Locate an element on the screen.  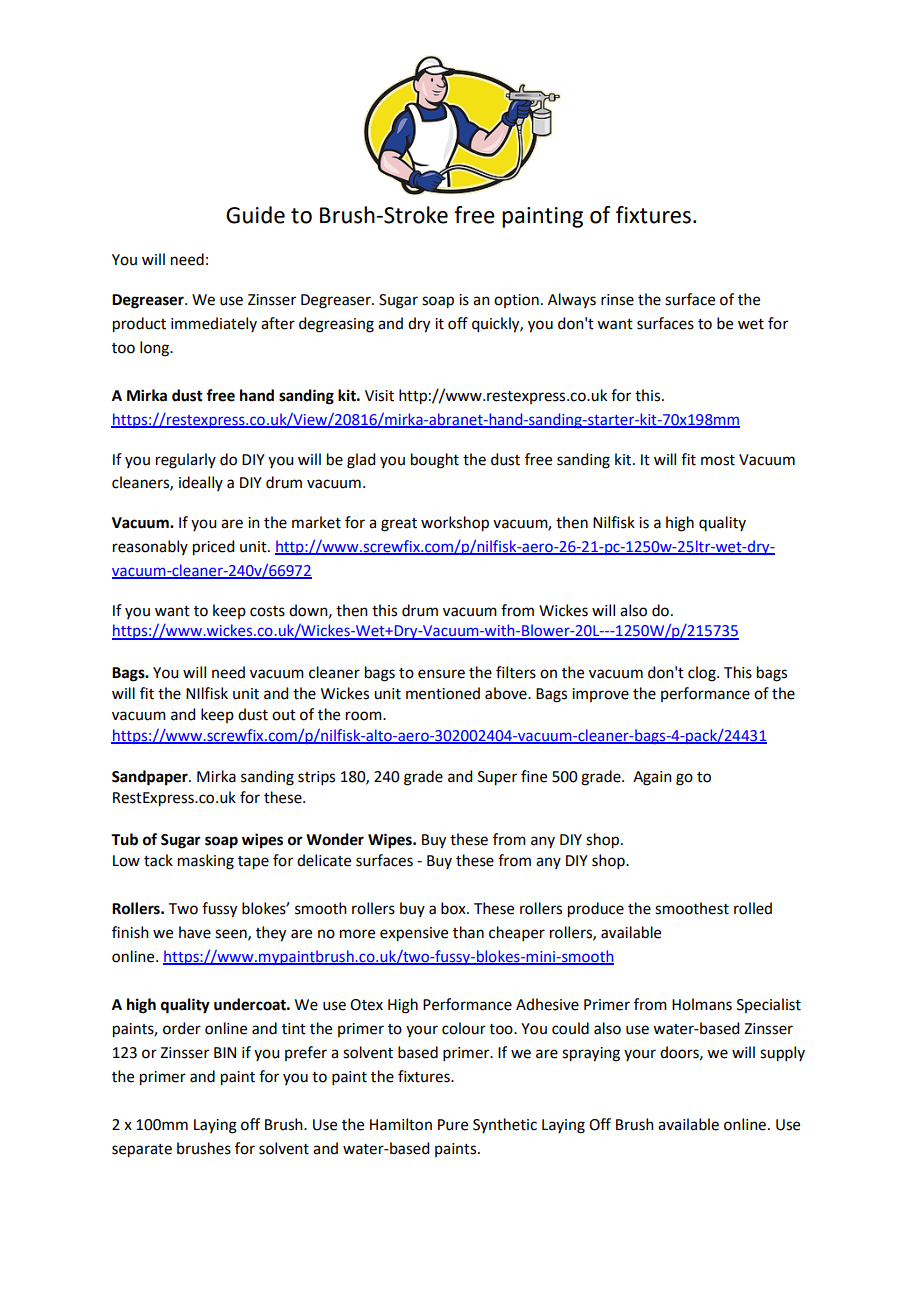
option is located at coordinates (516, 301).
